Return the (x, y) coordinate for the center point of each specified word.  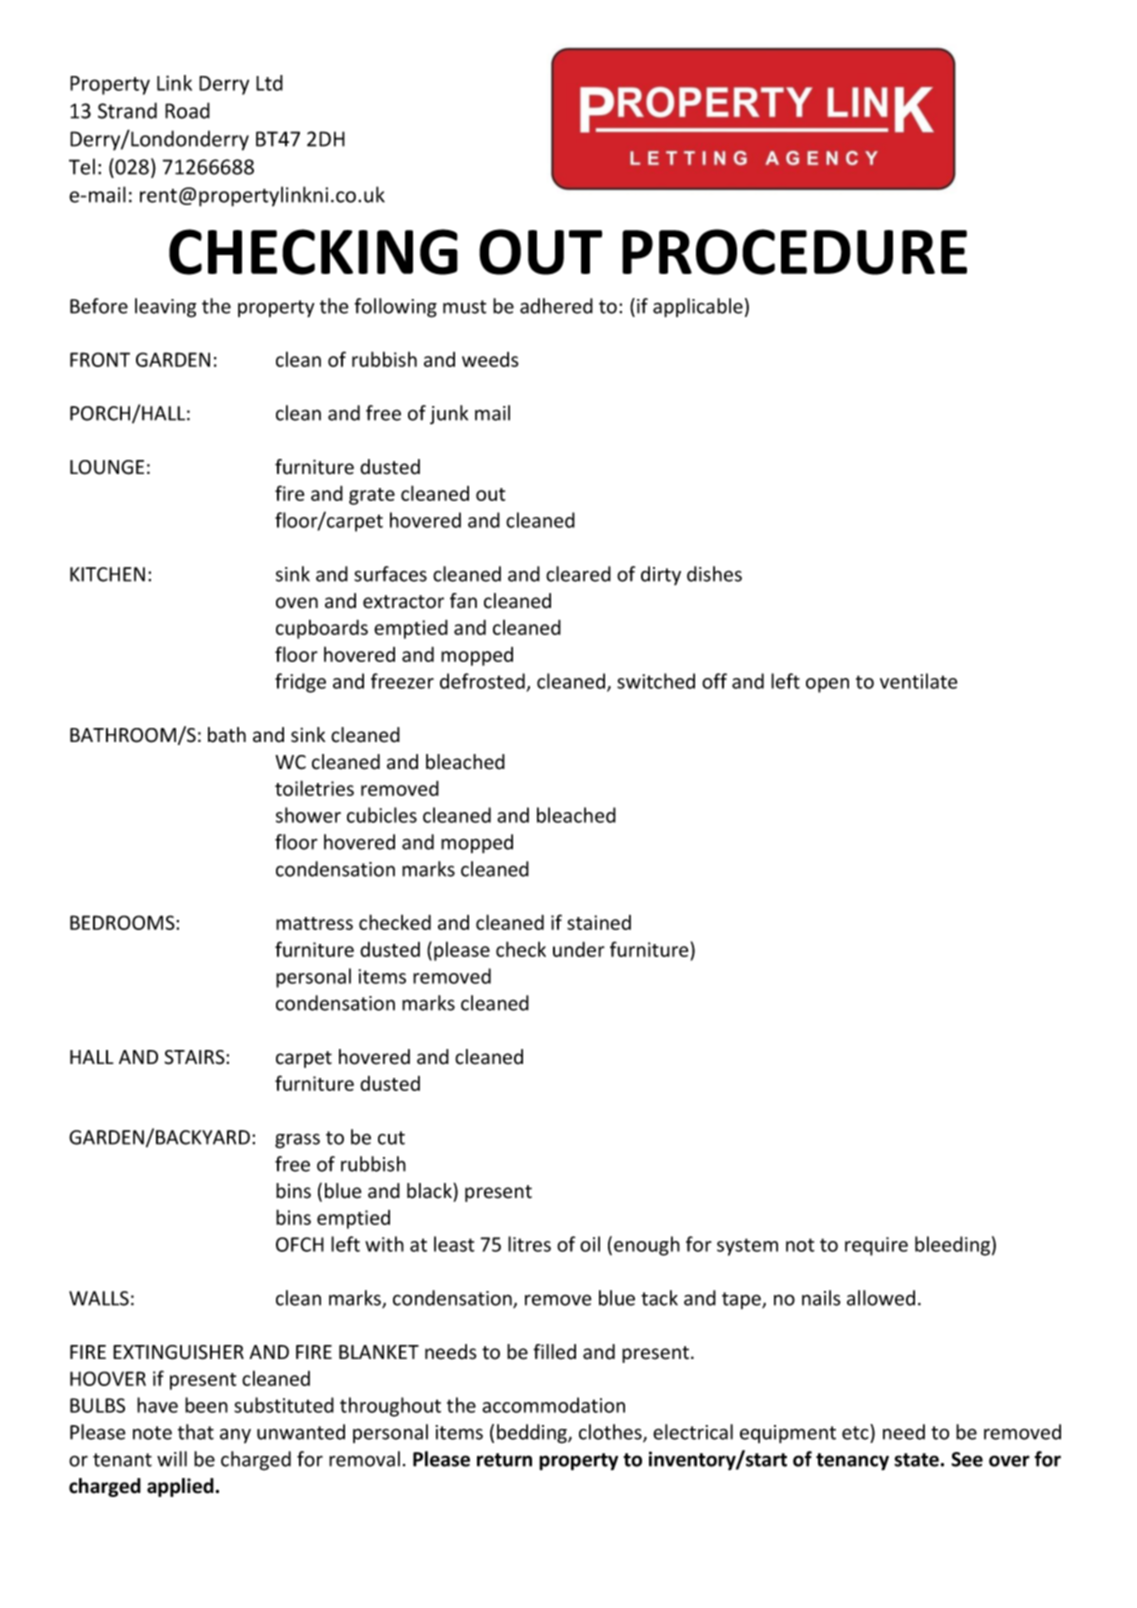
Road (187, 110)
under (579, 949)
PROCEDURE (794, 252)
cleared (578, 574)
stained (599, 922)
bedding (533, 1434)
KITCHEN (107, 574)
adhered (556, 306)
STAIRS (195, 1057)
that (196, 1432)
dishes (714, 574)
